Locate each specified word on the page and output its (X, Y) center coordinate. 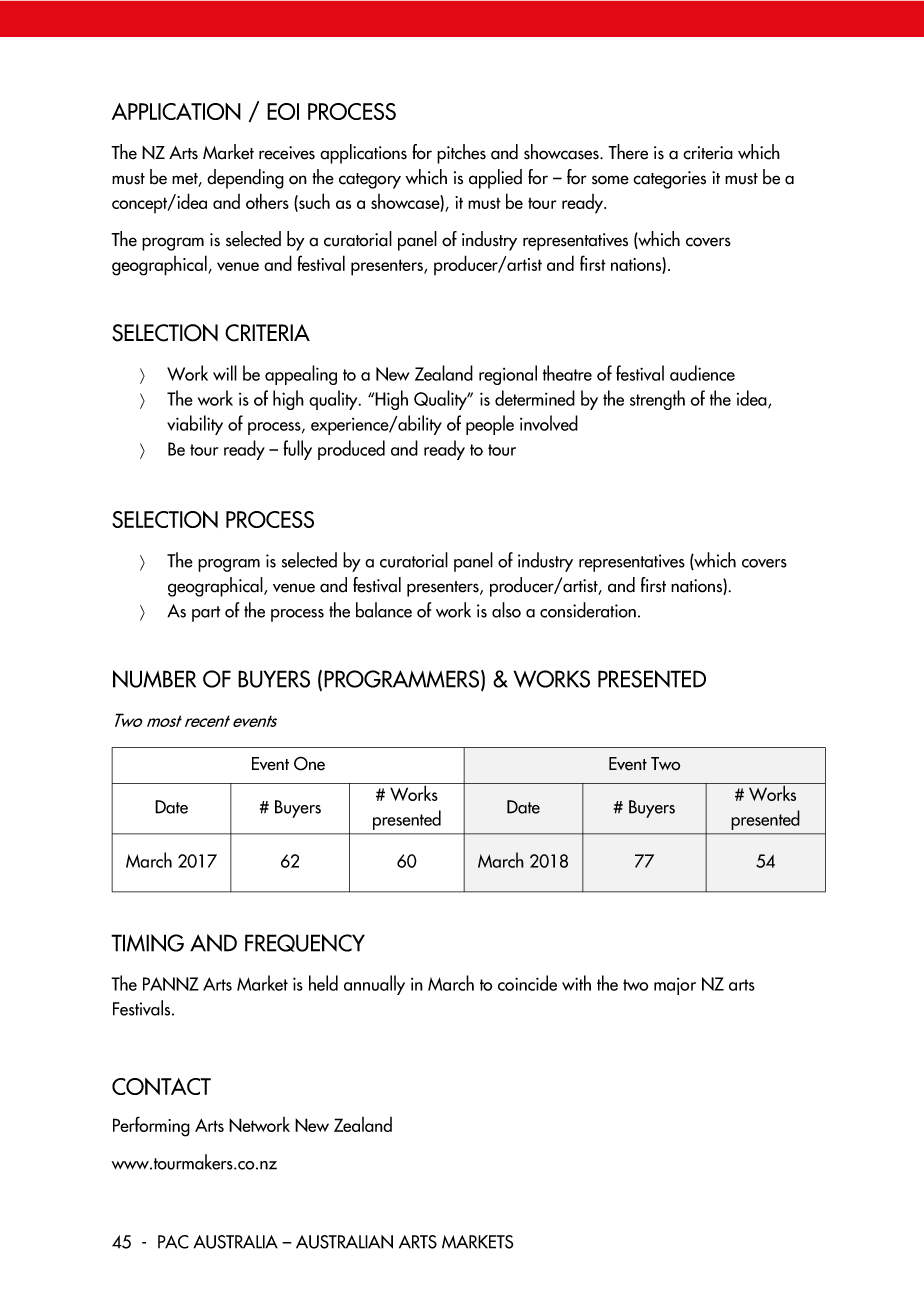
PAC (173, 1242)
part (206, 614)
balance (384, 610)
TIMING (147, 943)
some (610, 180)
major (675, 986)
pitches (461, 154)
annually (374, 985)
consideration (588, 610)
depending (245, 179)
